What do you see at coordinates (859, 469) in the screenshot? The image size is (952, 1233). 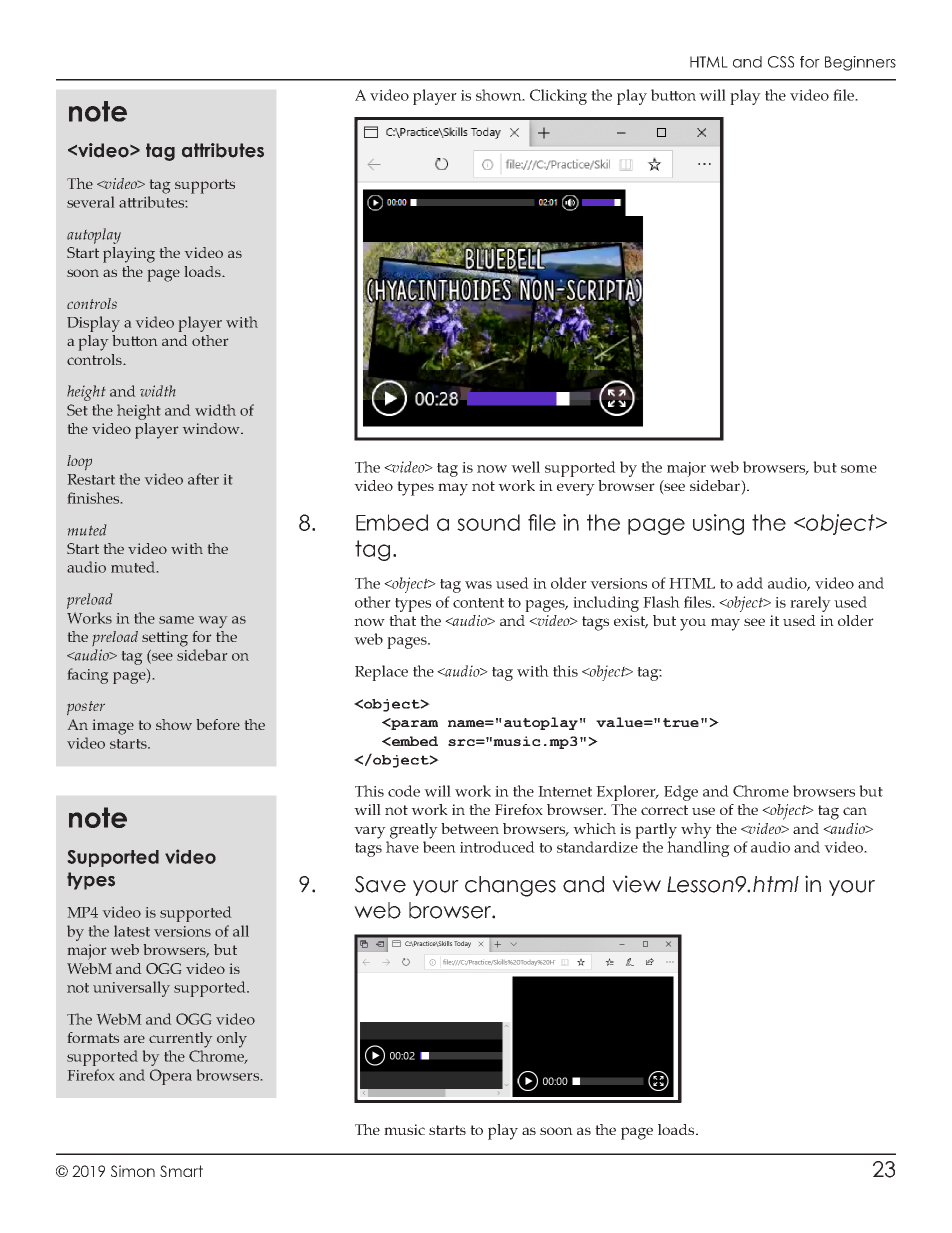 I see `some` at bounding box center [859, 469].
